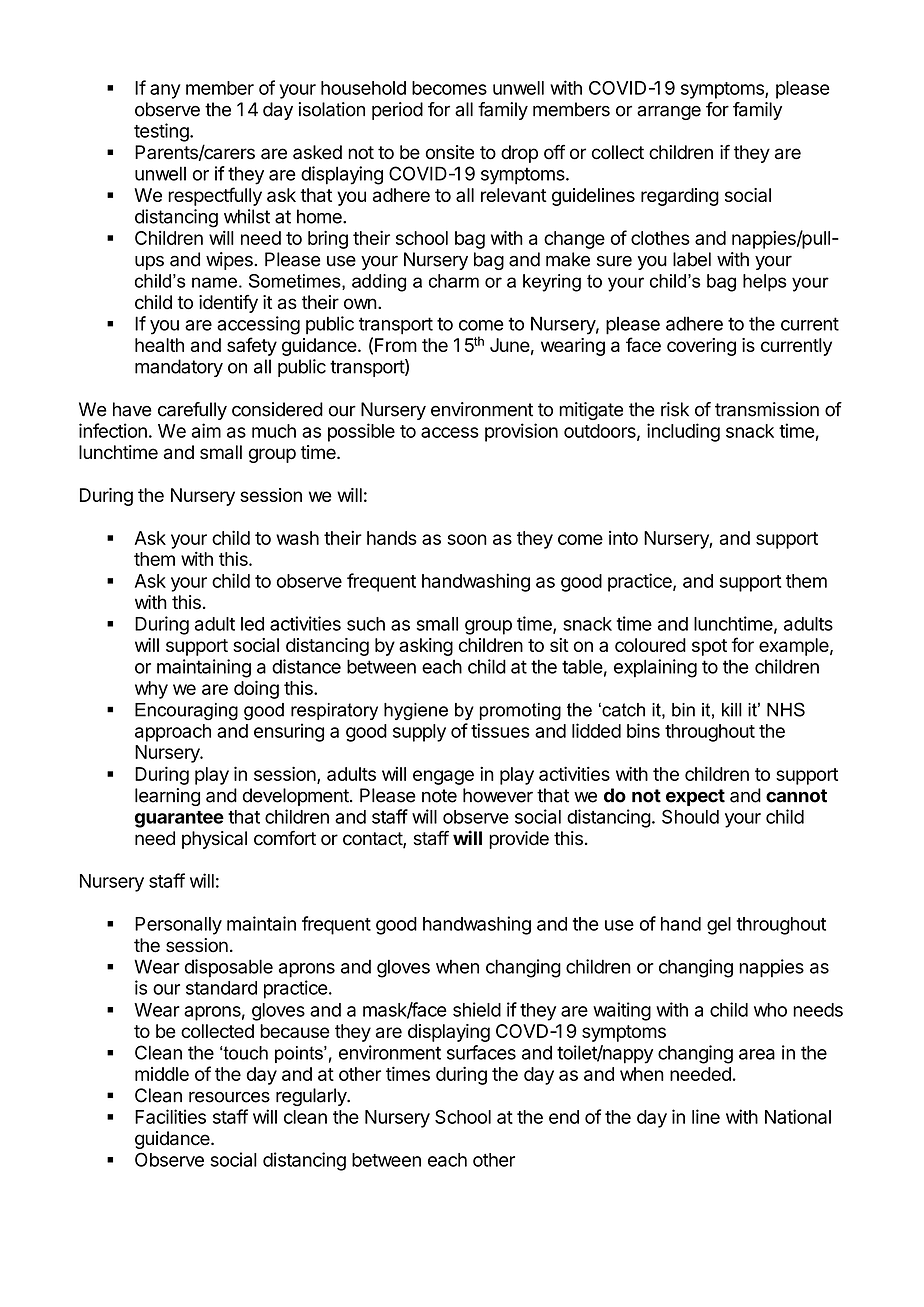 This page has width=924, height=1307. What do you see at coordinates (757, 1054) in the page?
I see `area` at bounding box center [757, 1054].
